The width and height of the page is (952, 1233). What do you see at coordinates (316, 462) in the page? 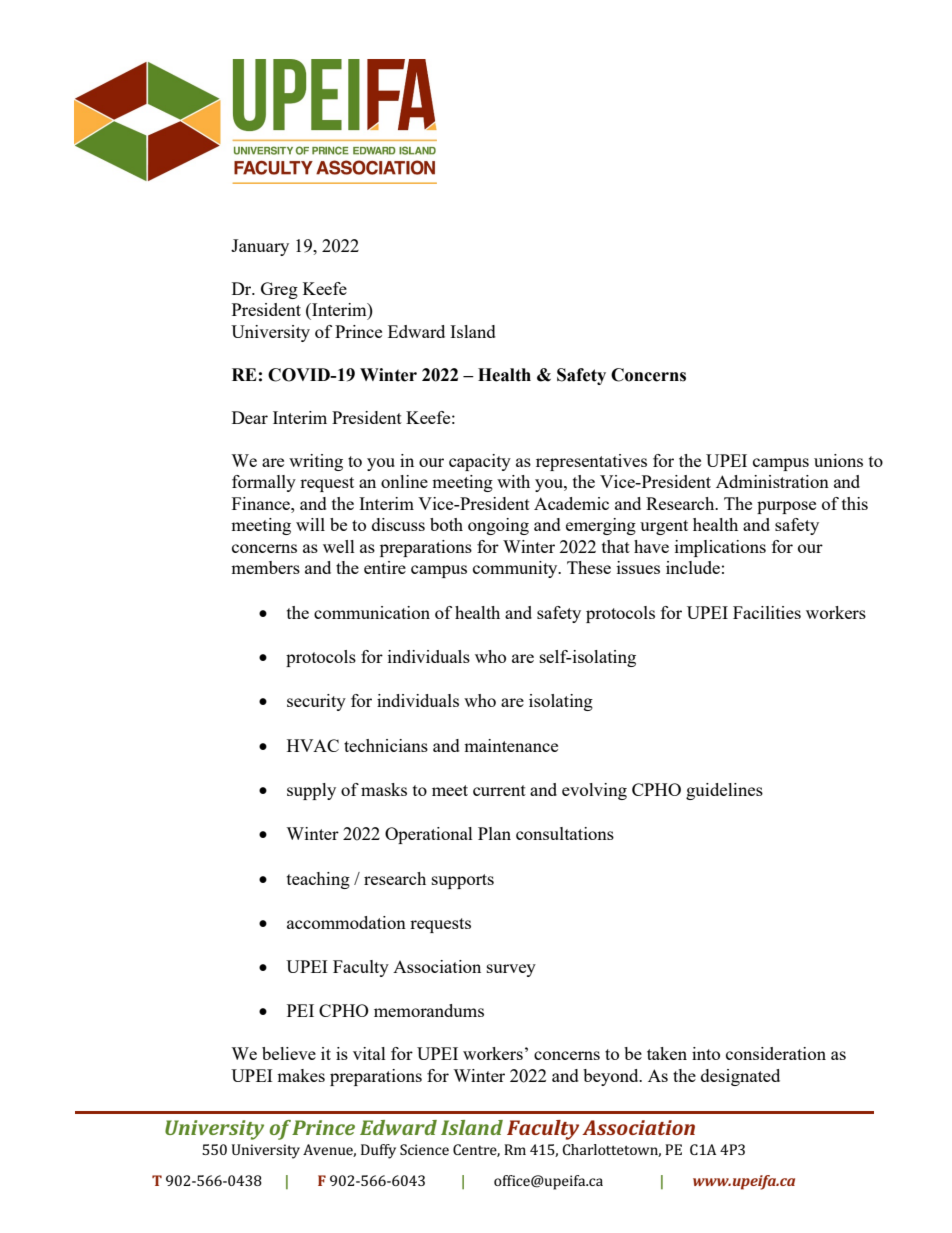
I see `writing` at bounding box center [316, 462].
